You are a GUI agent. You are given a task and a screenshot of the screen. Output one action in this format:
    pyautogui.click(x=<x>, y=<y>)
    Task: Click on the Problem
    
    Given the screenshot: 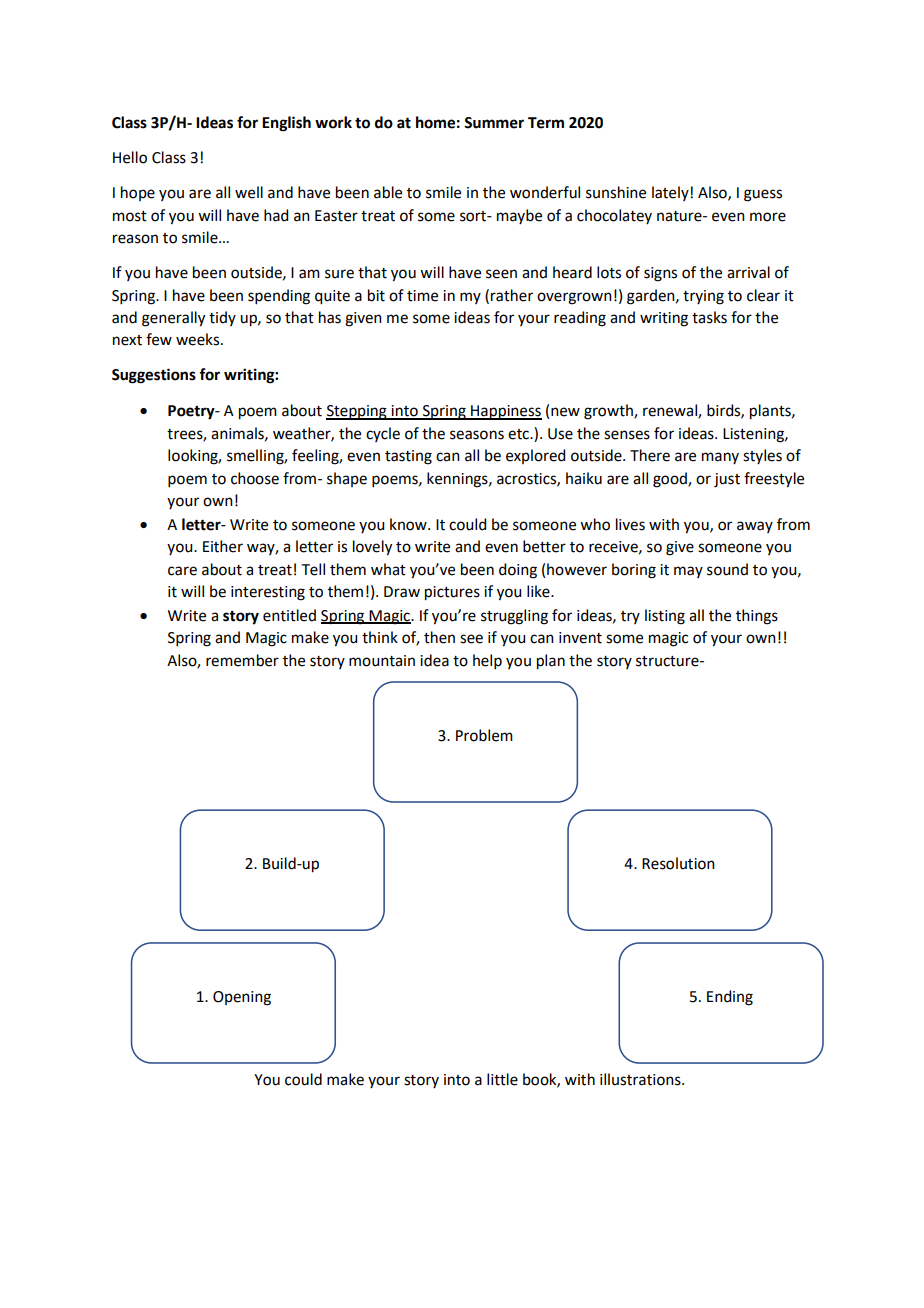 What is the action you would take?
    pyautogui.click(x=484, y=735)
